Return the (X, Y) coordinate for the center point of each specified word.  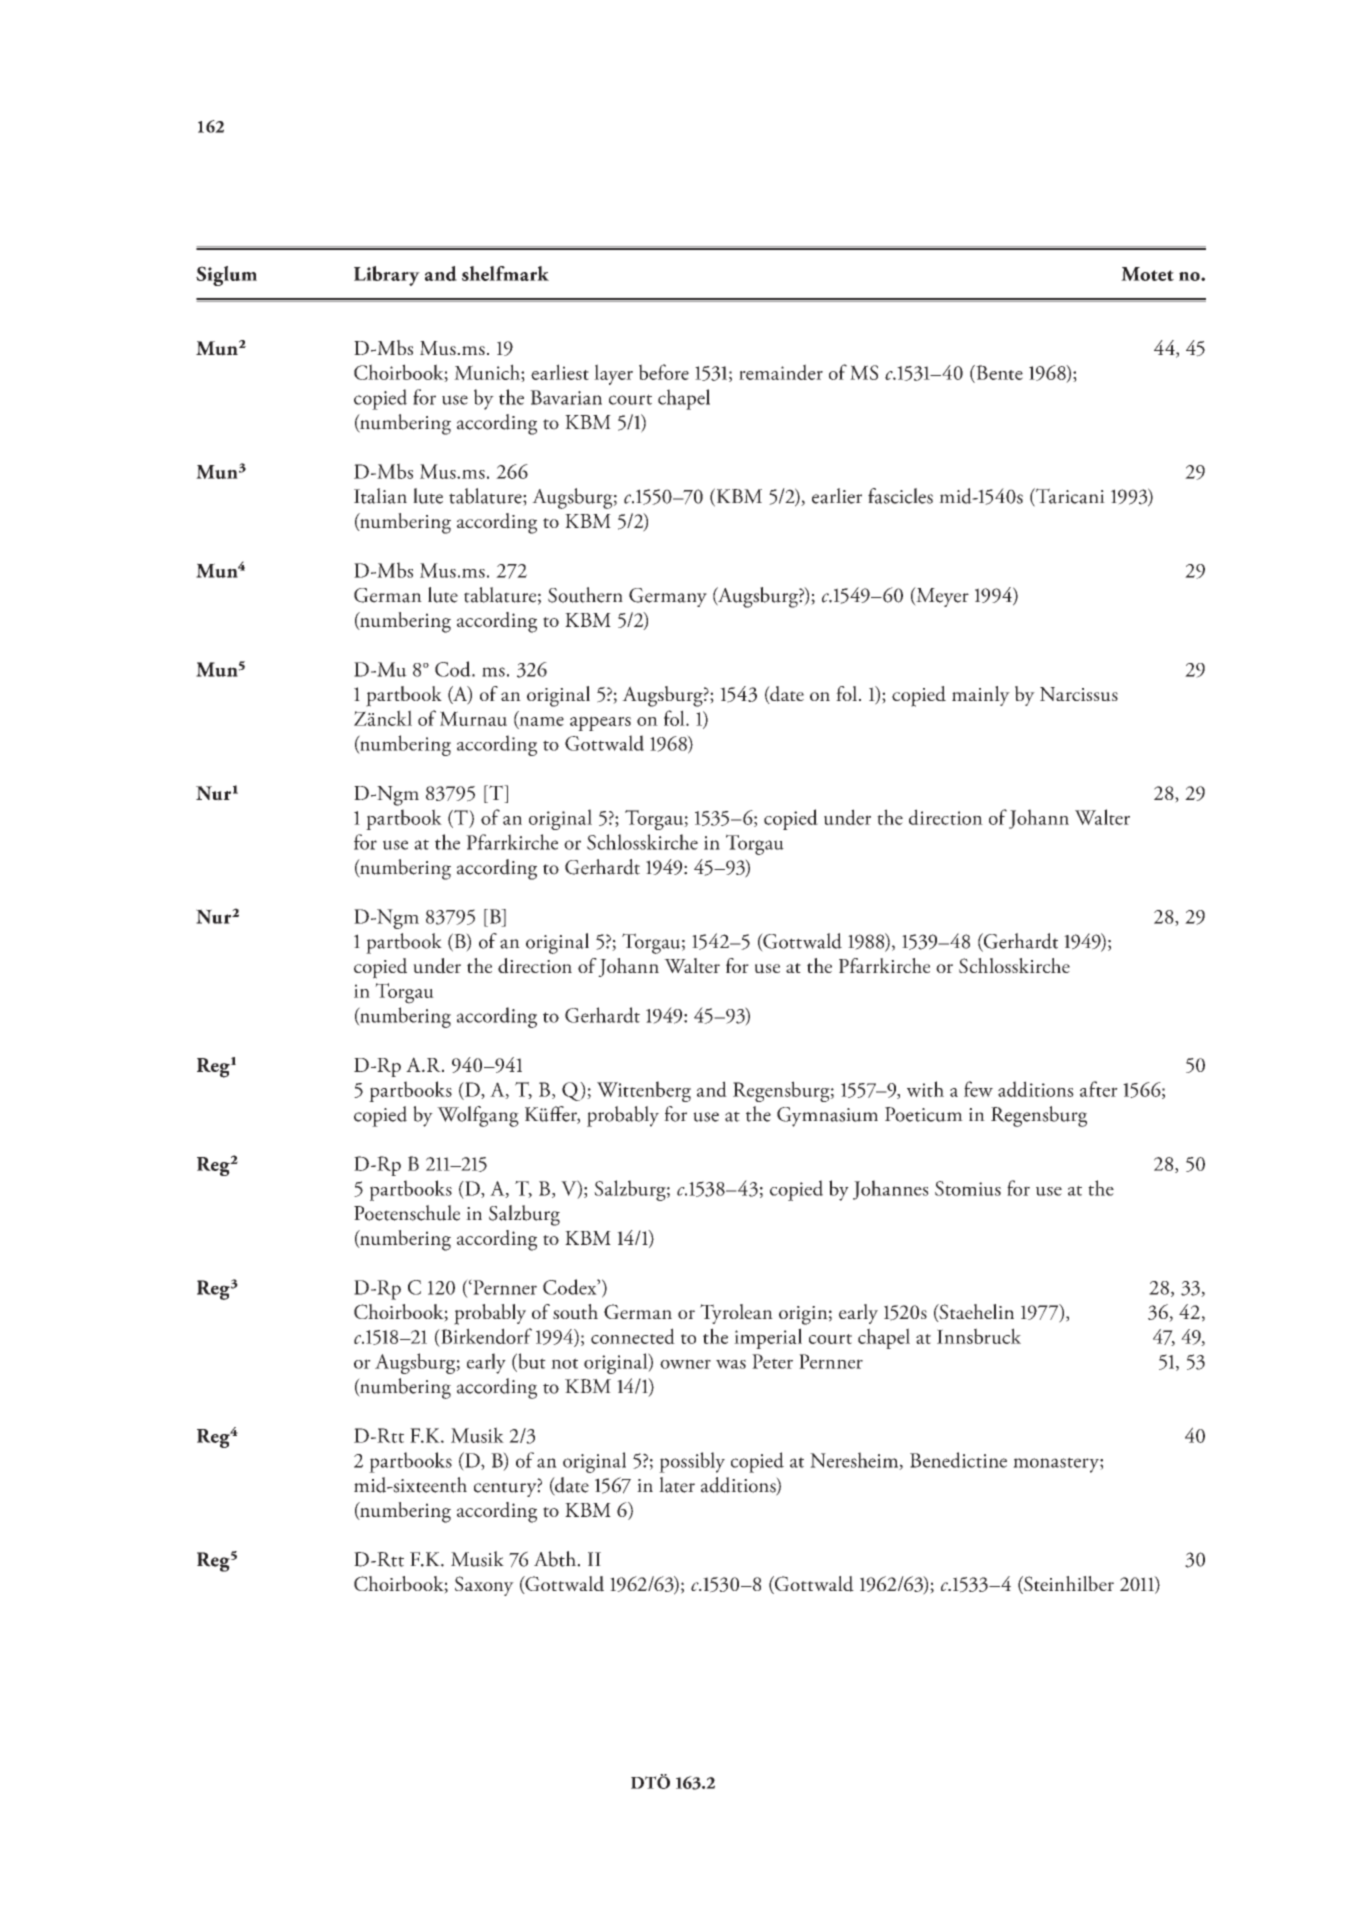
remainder (781, 372)
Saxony (484, 1586)
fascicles (900, 496)
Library (387, 276)
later (677, 1485)
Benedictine (958, 1460)
